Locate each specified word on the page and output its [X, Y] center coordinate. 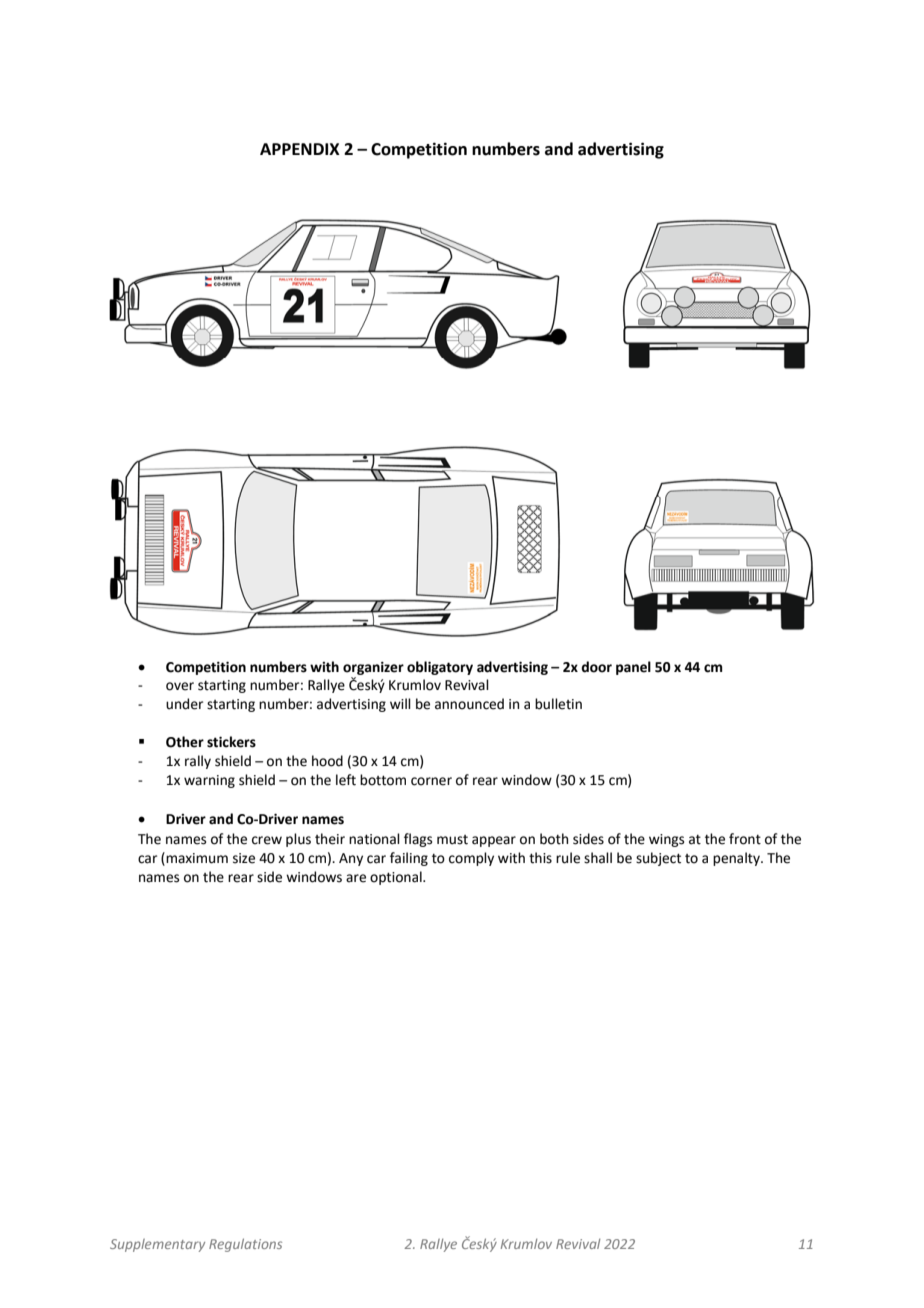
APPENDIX [300, 149]
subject [658, 859]
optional [397, 878]
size [244, 858]
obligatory [440, 668]
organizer [373, 668]
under [184, 704]
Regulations [245, 1245]
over [180, 686]
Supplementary [157, 1245]
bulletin [558, 704]
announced [469, 704]
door [596, 667]
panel [633, 668]
